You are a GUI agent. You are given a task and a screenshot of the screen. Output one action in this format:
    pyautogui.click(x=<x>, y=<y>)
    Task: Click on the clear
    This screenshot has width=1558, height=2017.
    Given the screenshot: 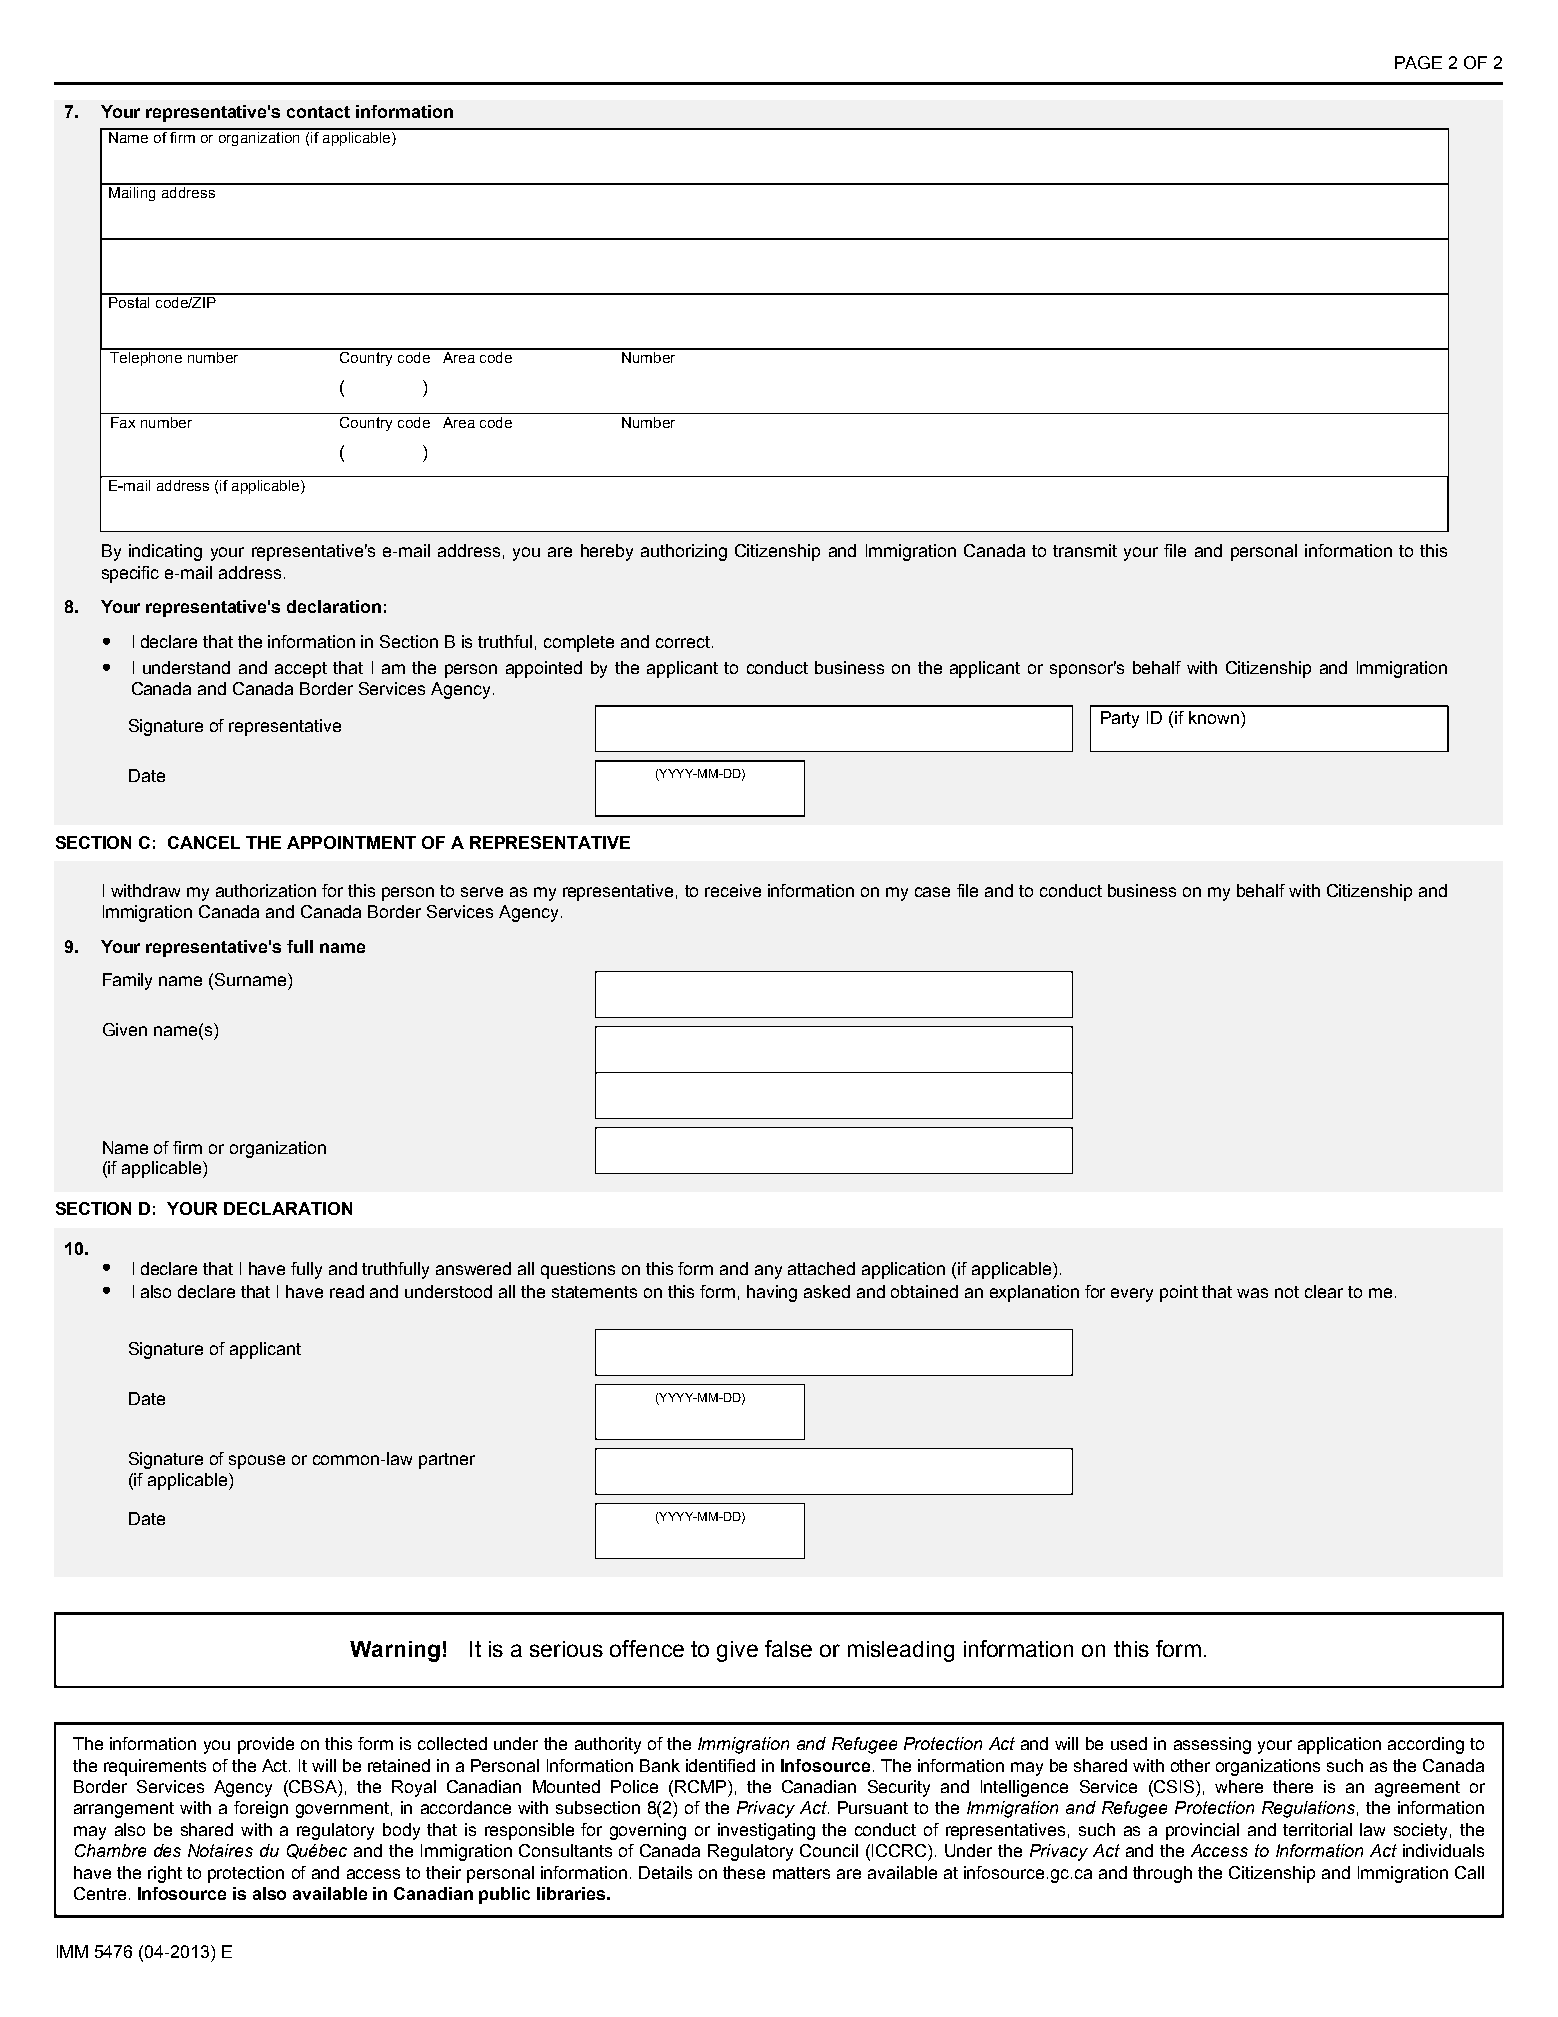 What is the action you would take?
    pyautogui.click(x=1324, y=1291)
